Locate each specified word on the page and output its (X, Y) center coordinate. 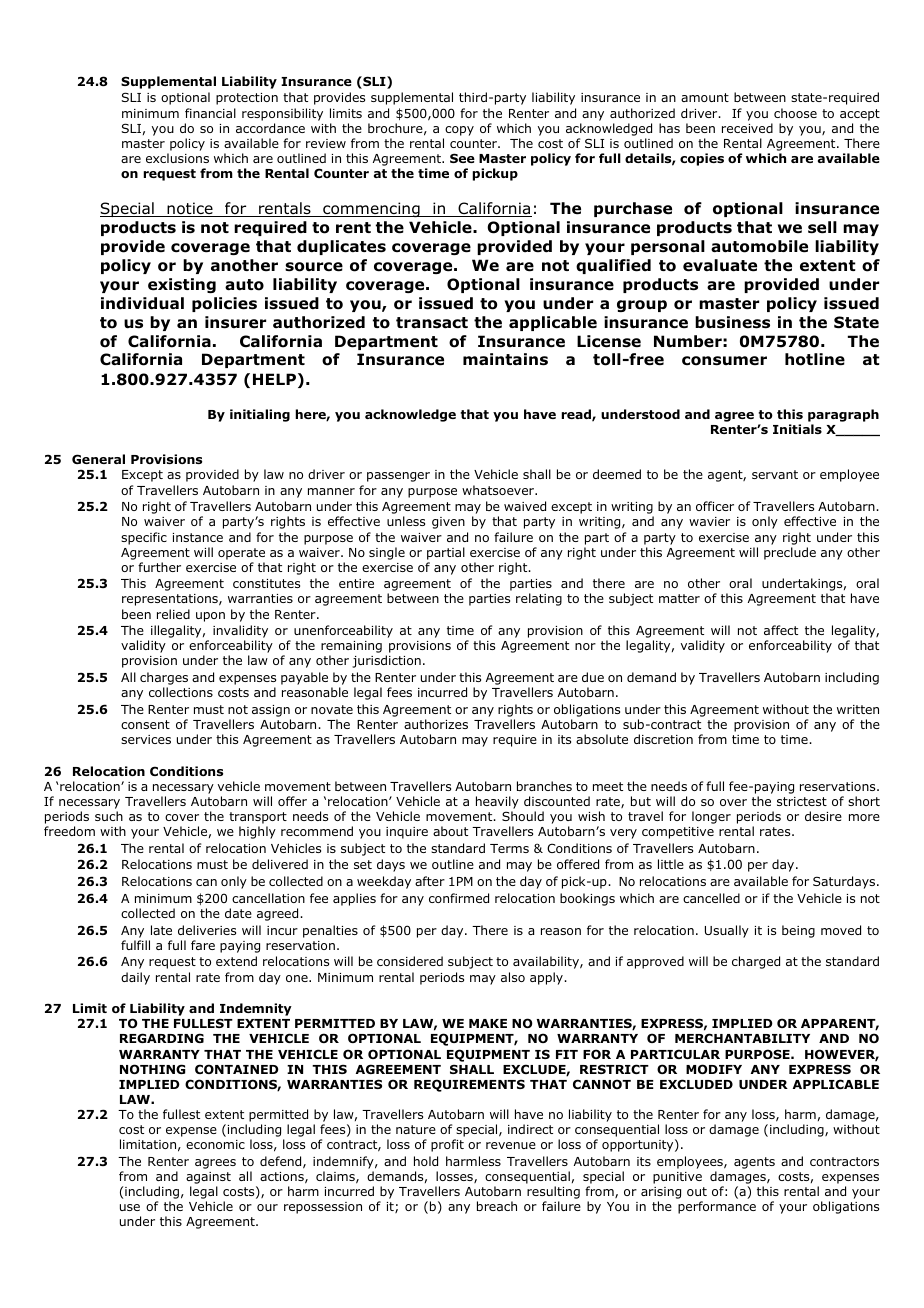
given (448, 523)
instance (198, 537)
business (732, 322)
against (208, 1179)
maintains (505, 359)
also (513, 977)
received (747, 128)
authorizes (436, 724)
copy (459, 131)
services (146, 739)
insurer (235, 322)
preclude (790, 553)
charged (756, 962)
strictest (802, 801)
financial (210, 113)
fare (203, 945)
